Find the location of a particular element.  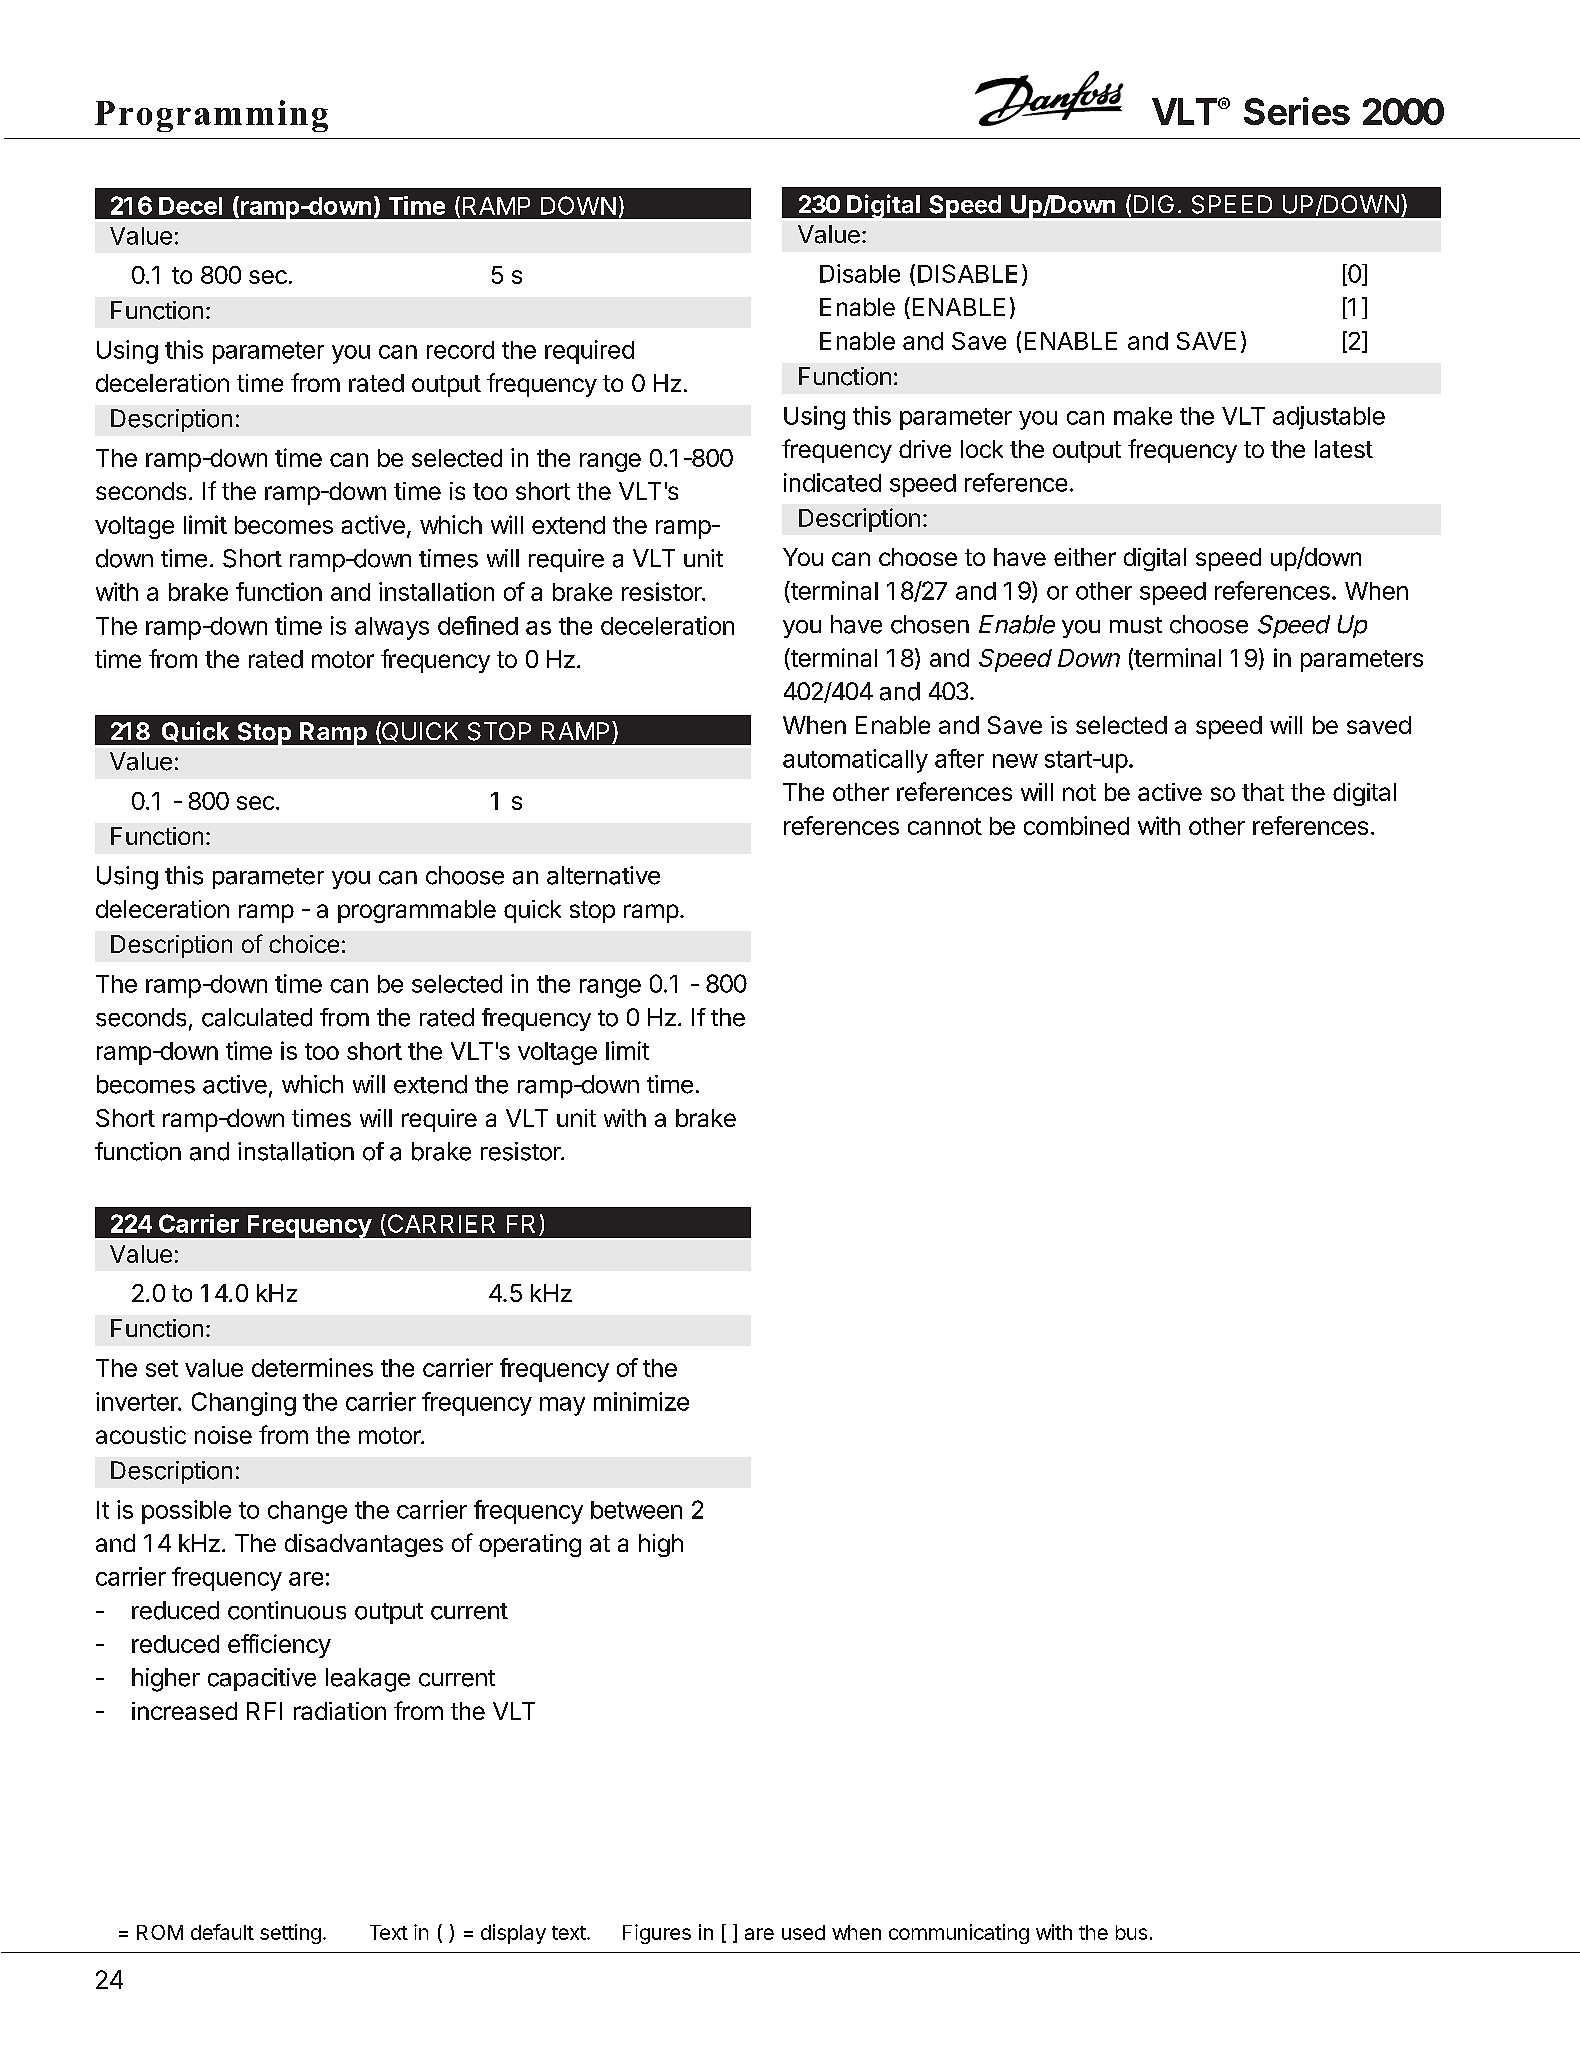

automatically is located at coordinates (855, 761).
